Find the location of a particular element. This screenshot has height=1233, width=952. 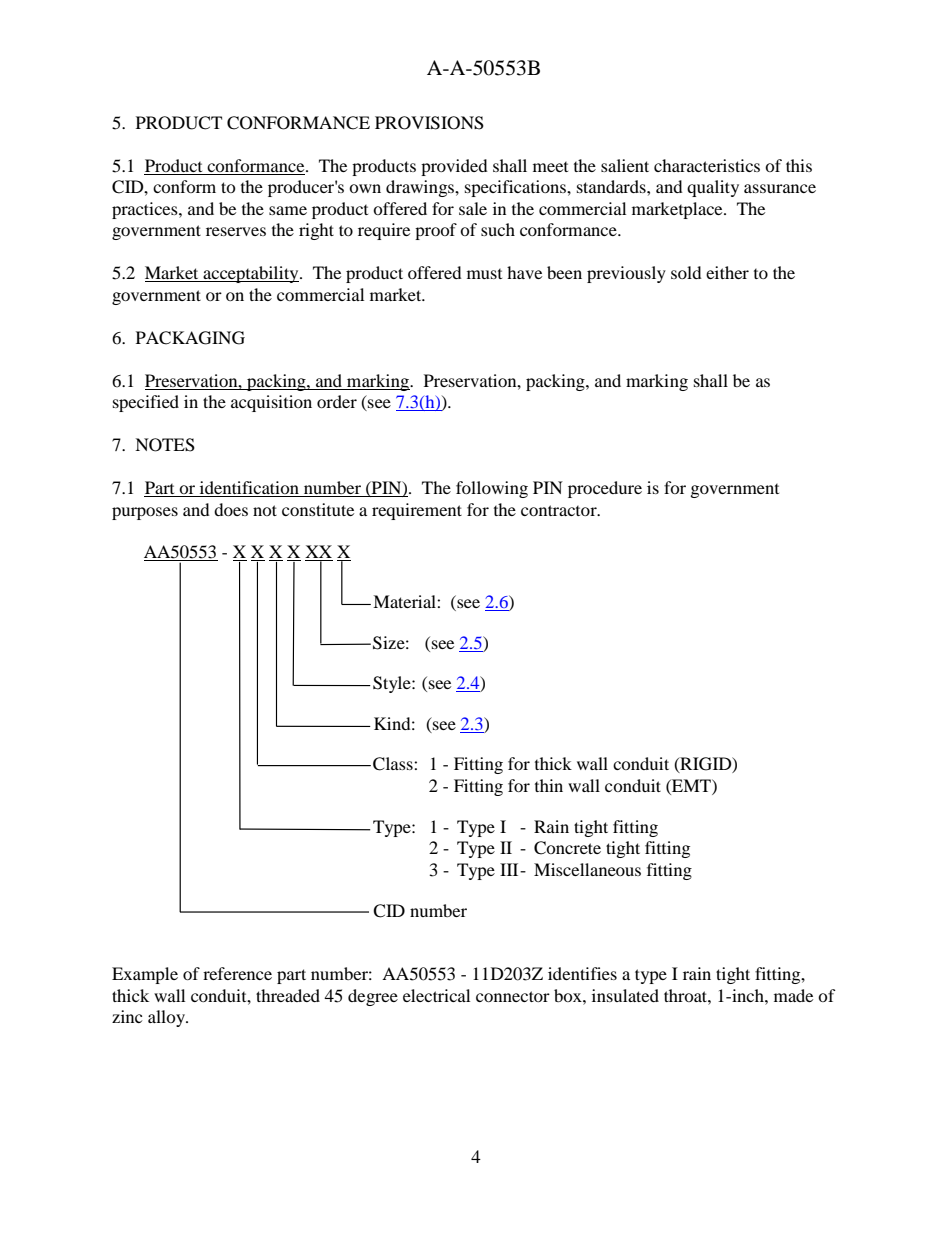

Concrete is located at coordinates (567, 848).
